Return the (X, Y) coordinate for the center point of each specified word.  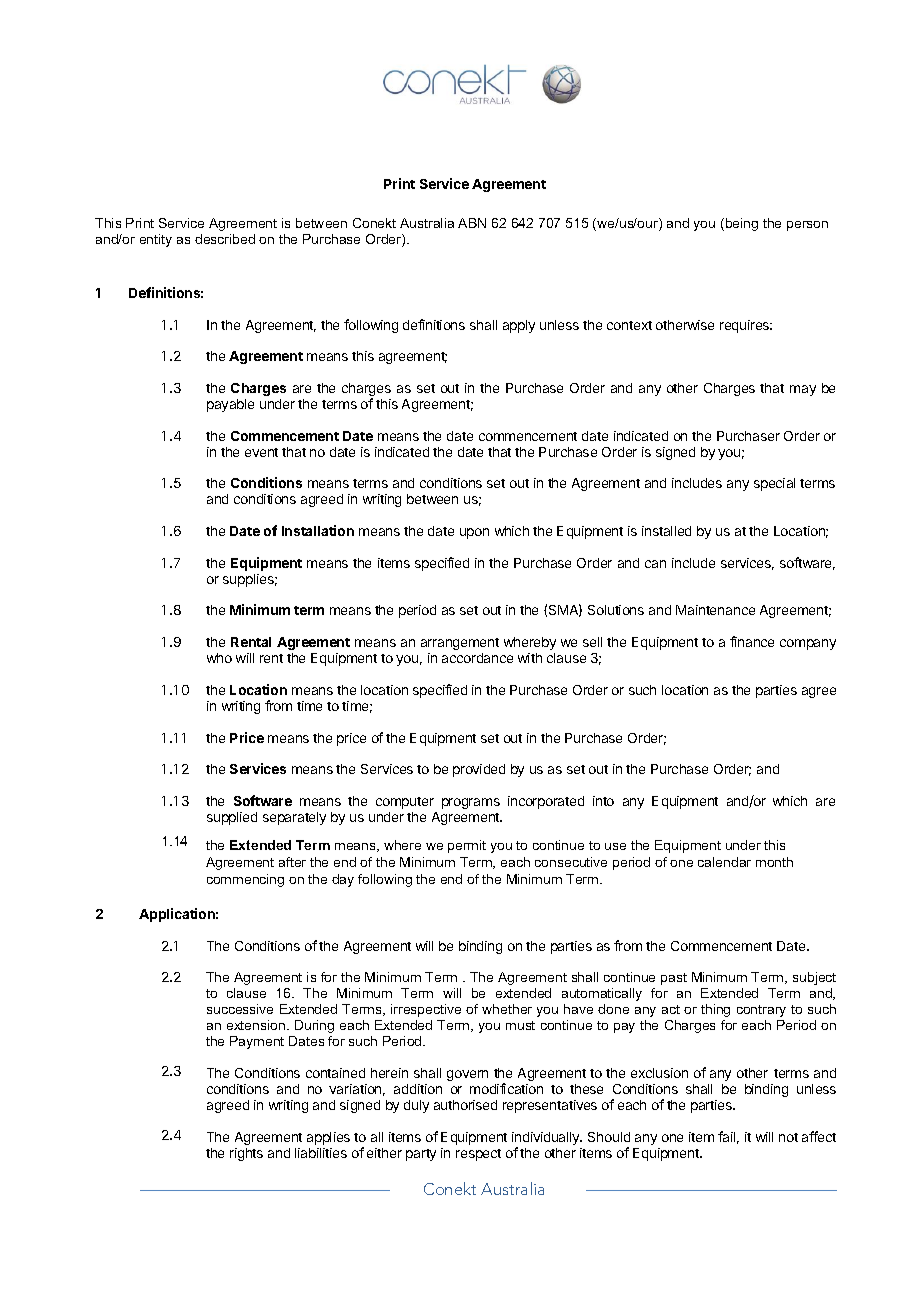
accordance (477, 658)
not (788, 1137)
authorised (465, 1105)
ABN (472, 223)
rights (246, 1154)
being (742, 224)
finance (752, 641)
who (219, 658)
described (225, 239)
